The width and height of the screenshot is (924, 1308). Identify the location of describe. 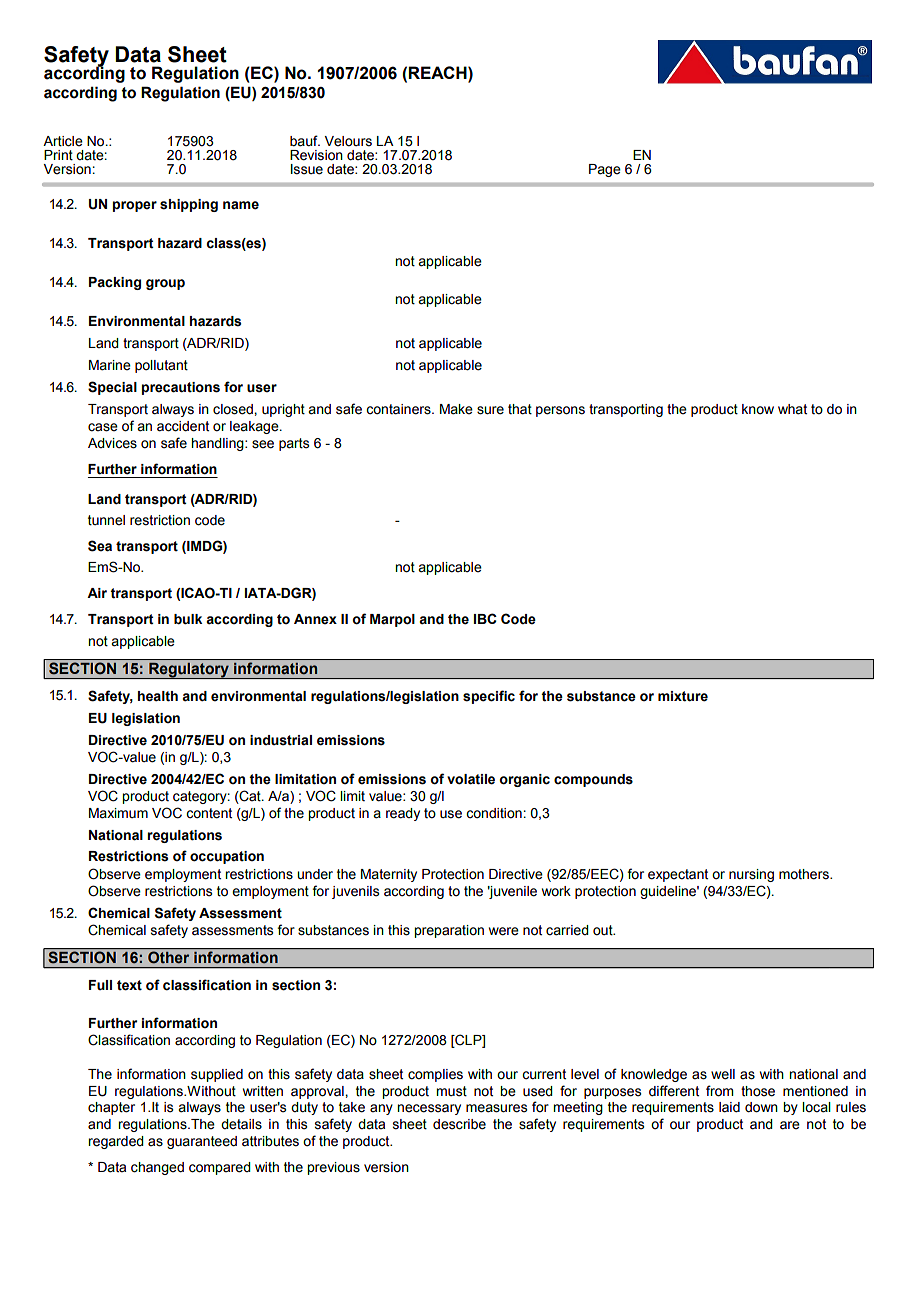
(459, 1124).
